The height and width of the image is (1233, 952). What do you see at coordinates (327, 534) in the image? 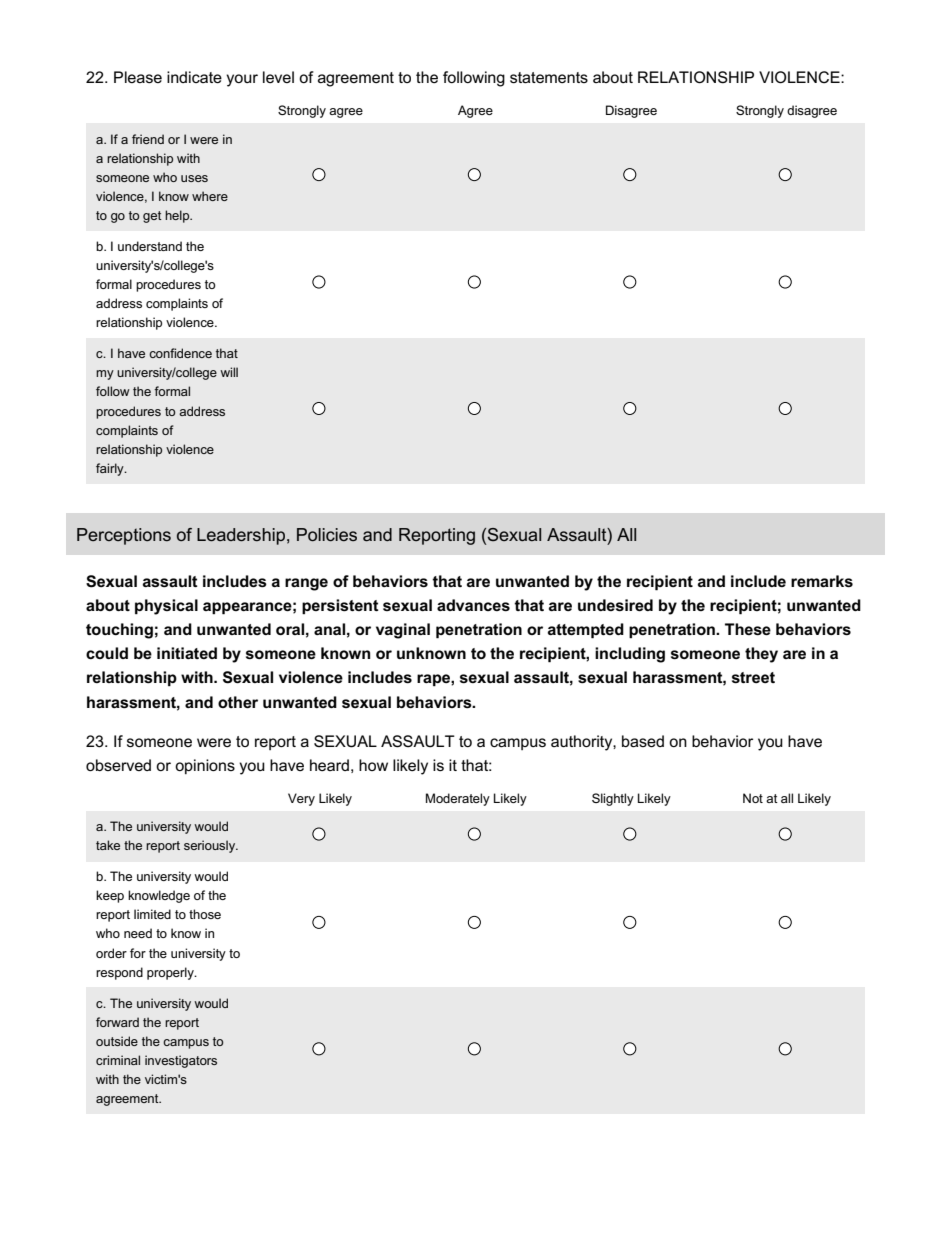
I see `Policies` at bounding box center [327, 534].
